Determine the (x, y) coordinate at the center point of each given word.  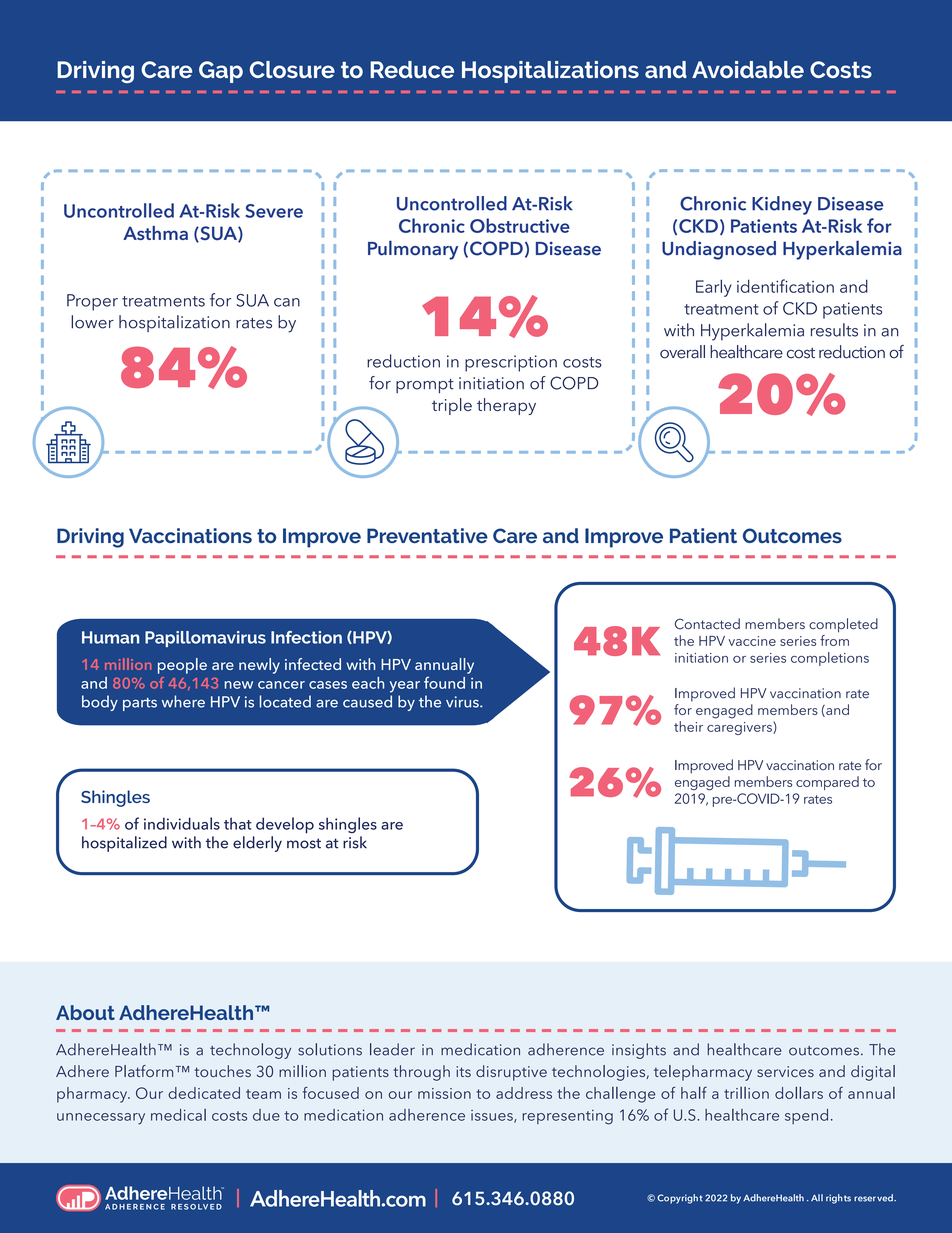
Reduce (412, 69)
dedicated (204, 1093)
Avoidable (748, 69)
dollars (799, 1093)
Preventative (427, 535)
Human (110, 637)
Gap (221, 72)
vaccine (752, 641)
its (463, 1071)
